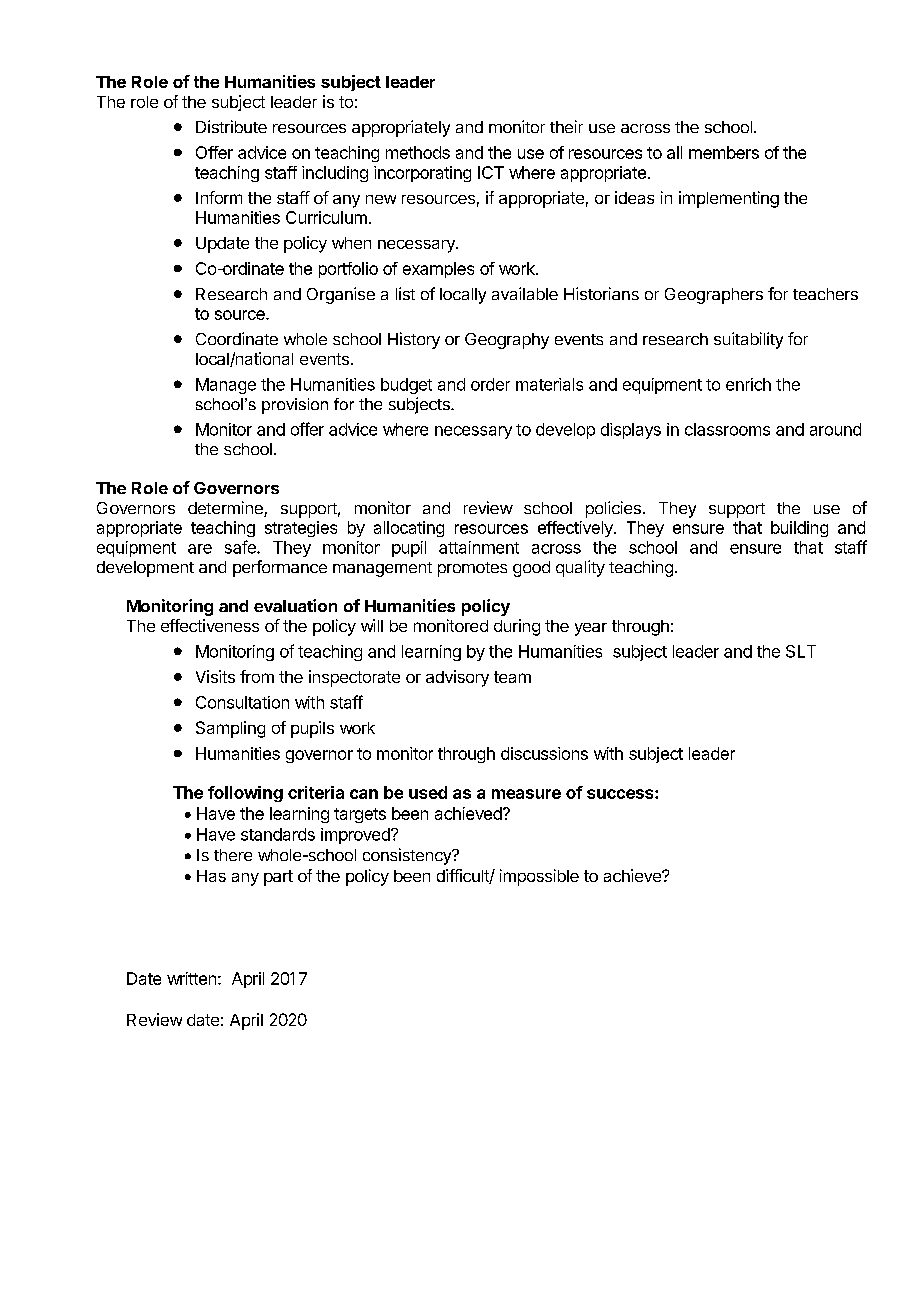 The height and width of the image is (1308, 924). Describe the element at coordinates (539, 877) in the image. I see `impossible` at that location.
